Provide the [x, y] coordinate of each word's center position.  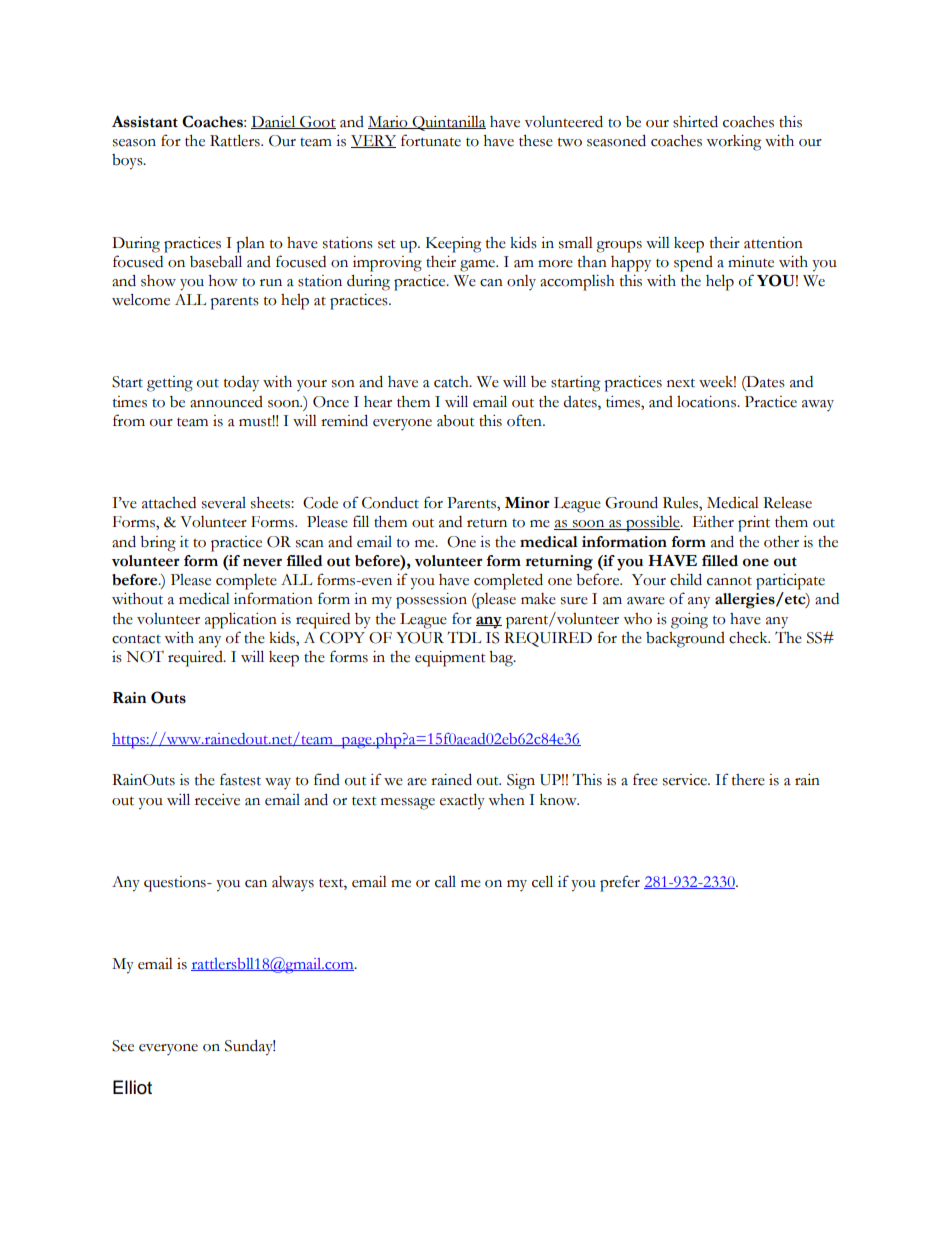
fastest [240, 779]
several [224, 503]
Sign [521, 782]
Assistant [145, 121]
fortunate [431, 140]
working [733, 143]
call [445, 881]
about [456, 421]
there [748, 780]
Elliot [132, 1087]
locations [707, 402]
